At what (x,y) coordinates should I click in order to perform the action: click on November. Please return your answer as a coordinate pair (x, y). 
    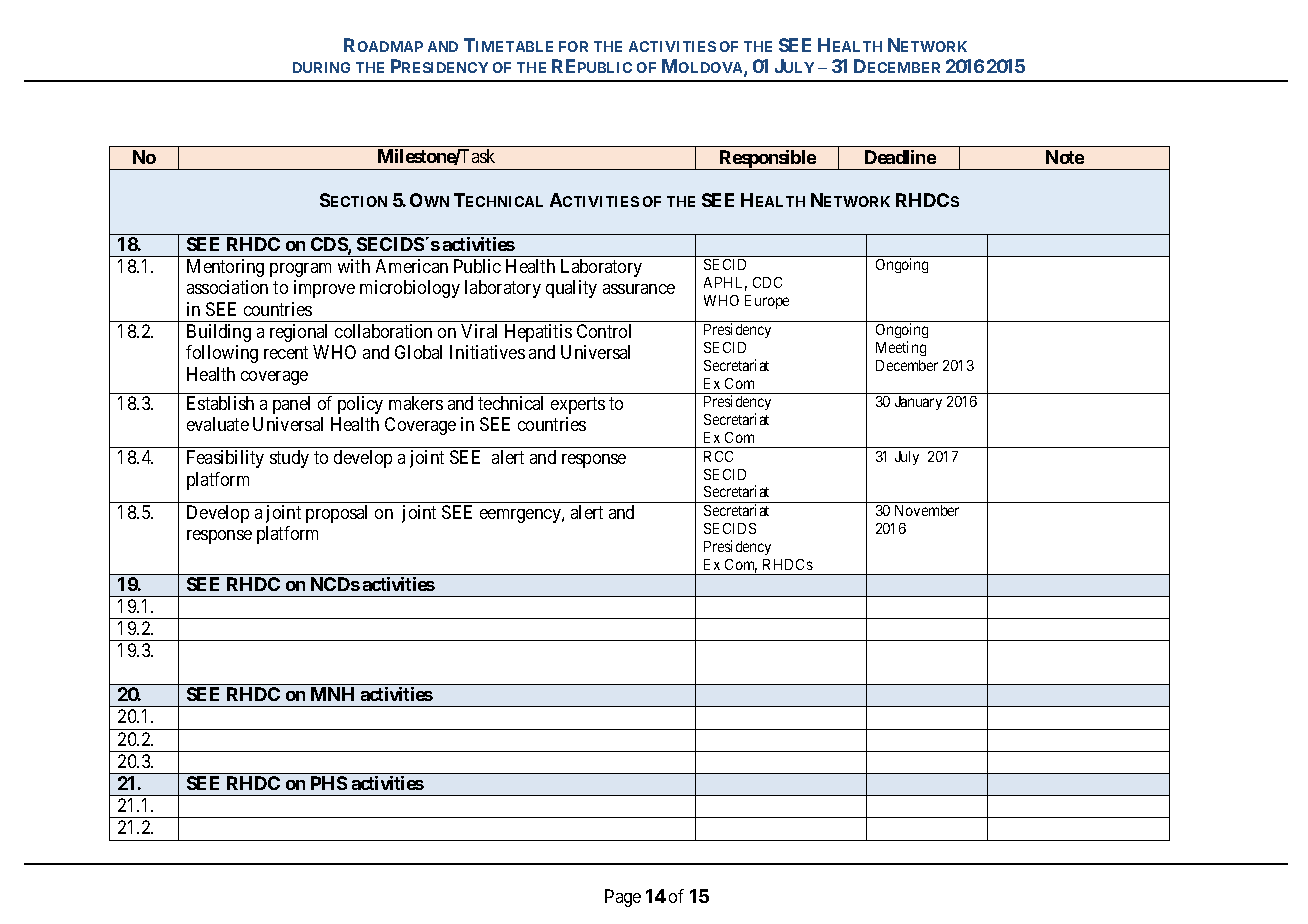
    Looking at the image, I should click on (927, 510).
